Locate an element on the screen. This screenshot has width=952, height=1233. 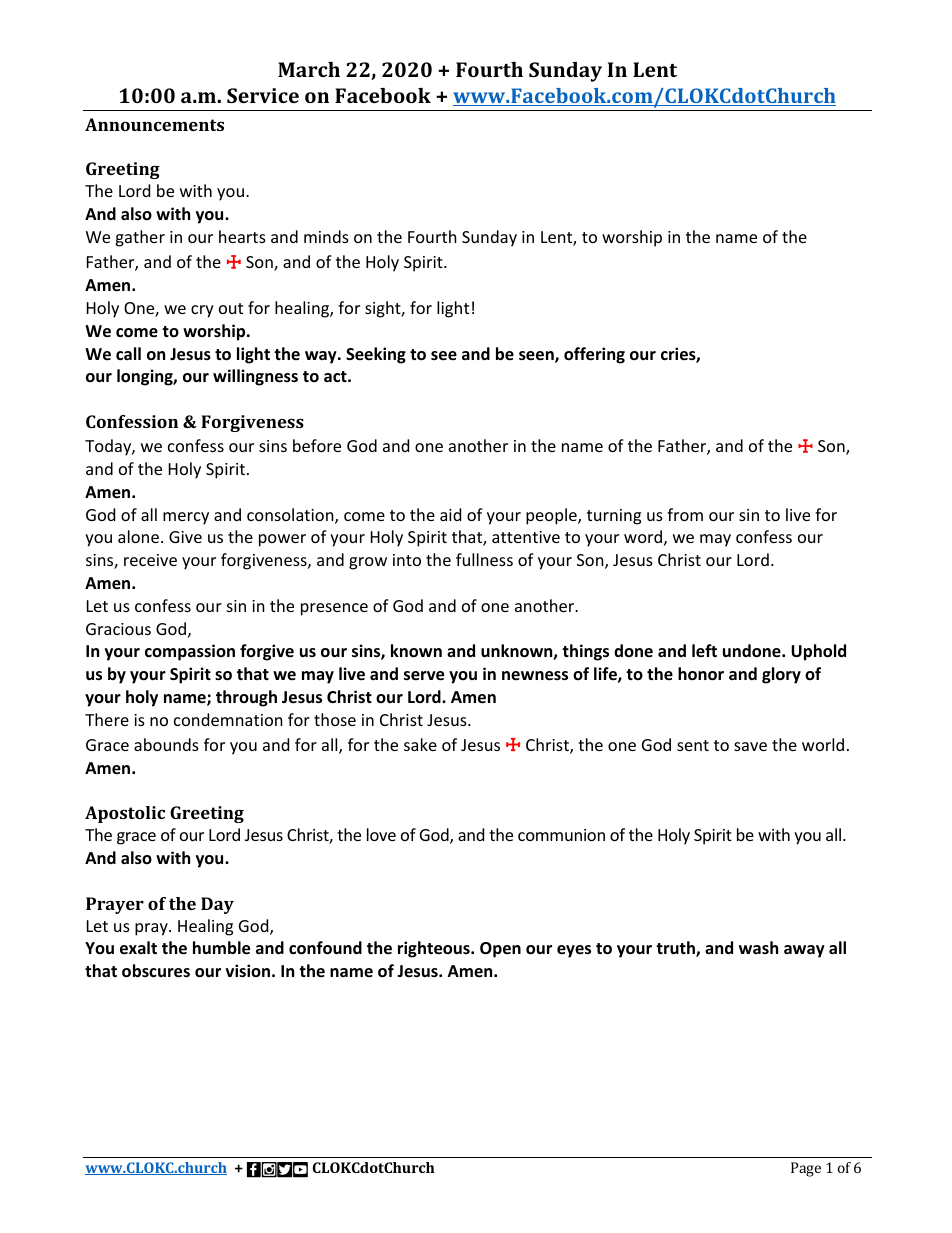
abounds is located at coordinates (166, 744).
